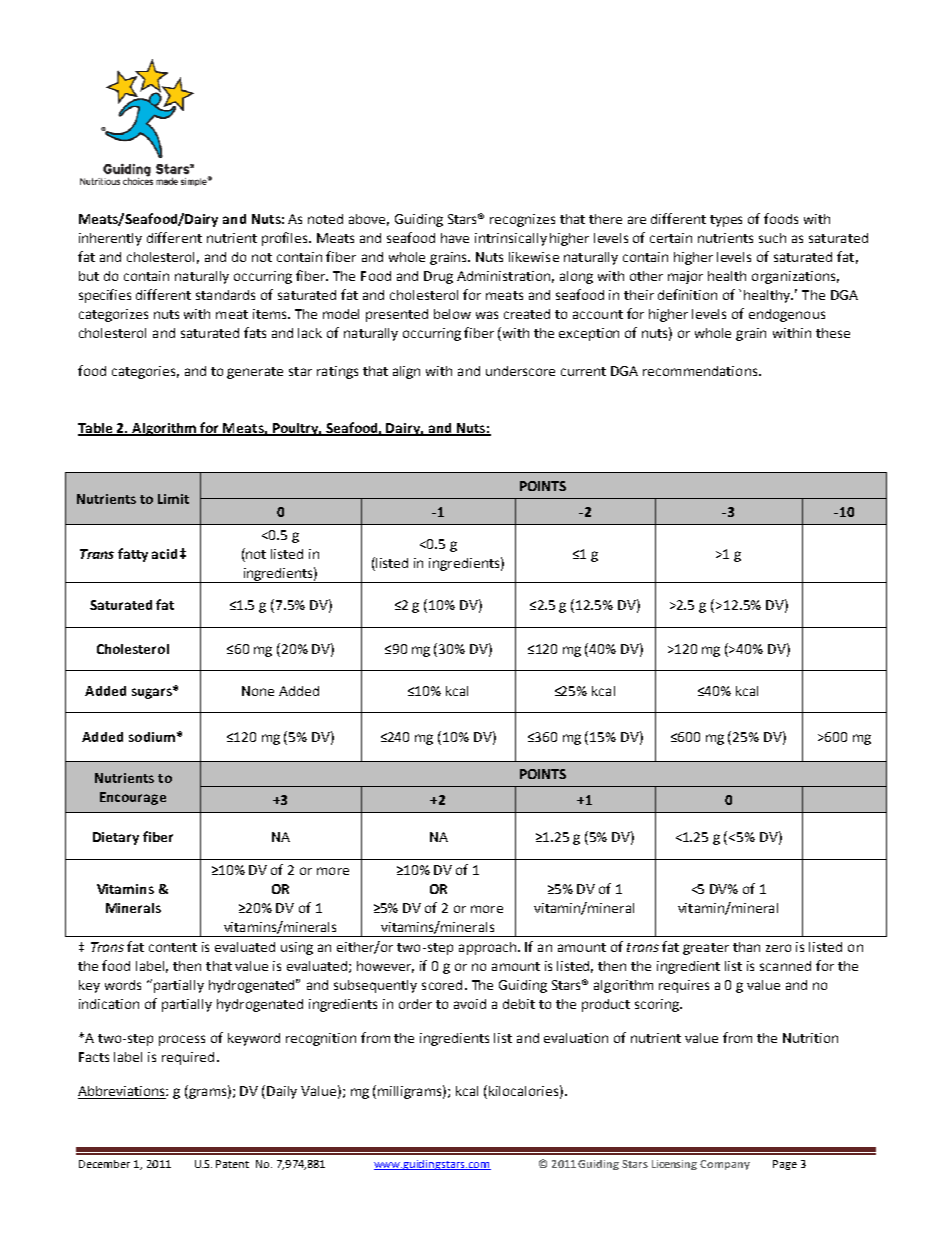 This image has height=1233, width=952. I want to click on than, so click(746, 947).
